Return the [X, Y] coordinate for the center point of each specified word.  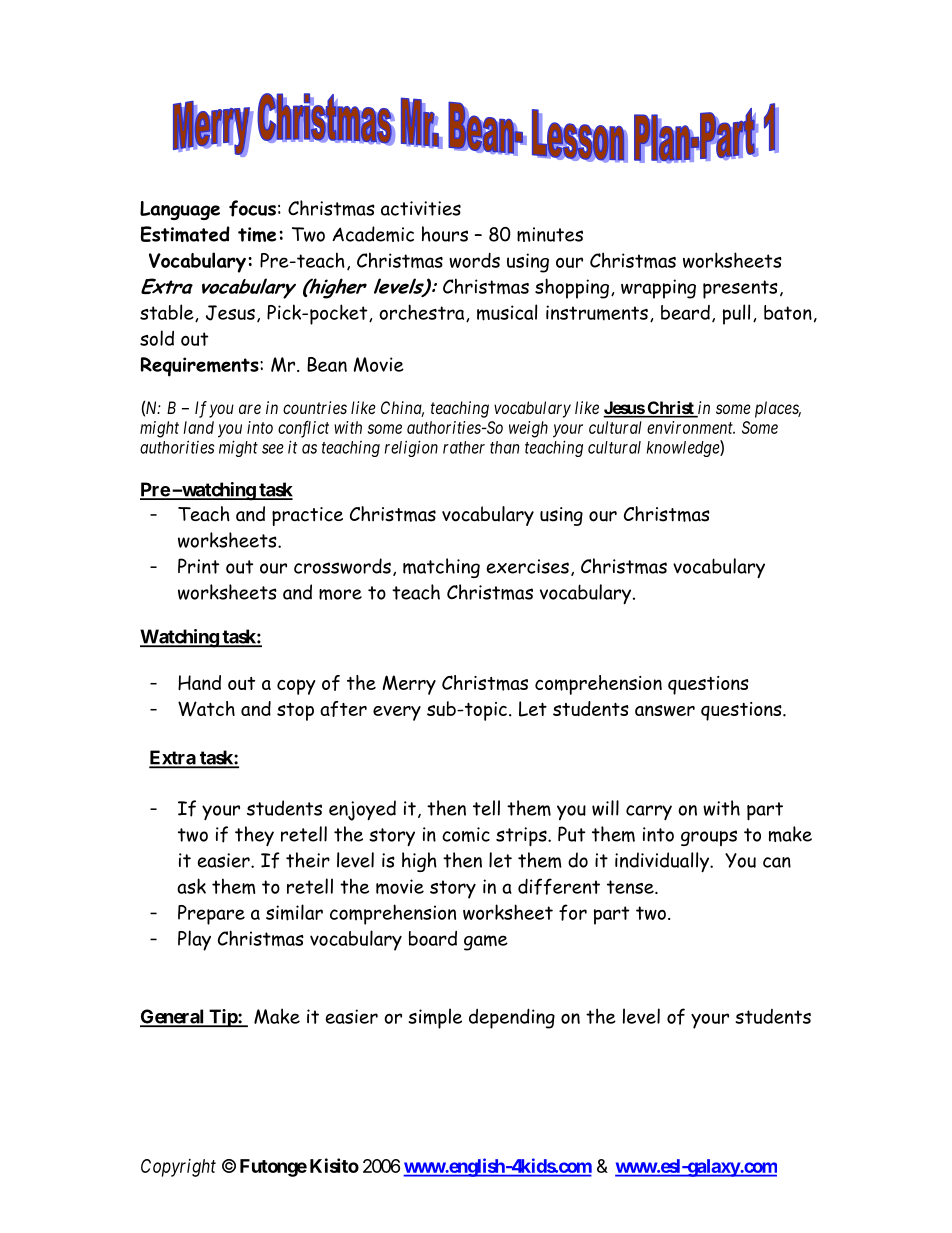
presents [740, 289]
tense [631, 887]
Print [198, 566]
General [173, 1017]
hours [445, 234]
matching [441, 568]
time [257, 234]
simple [435, 1018]
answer [665, 710]
